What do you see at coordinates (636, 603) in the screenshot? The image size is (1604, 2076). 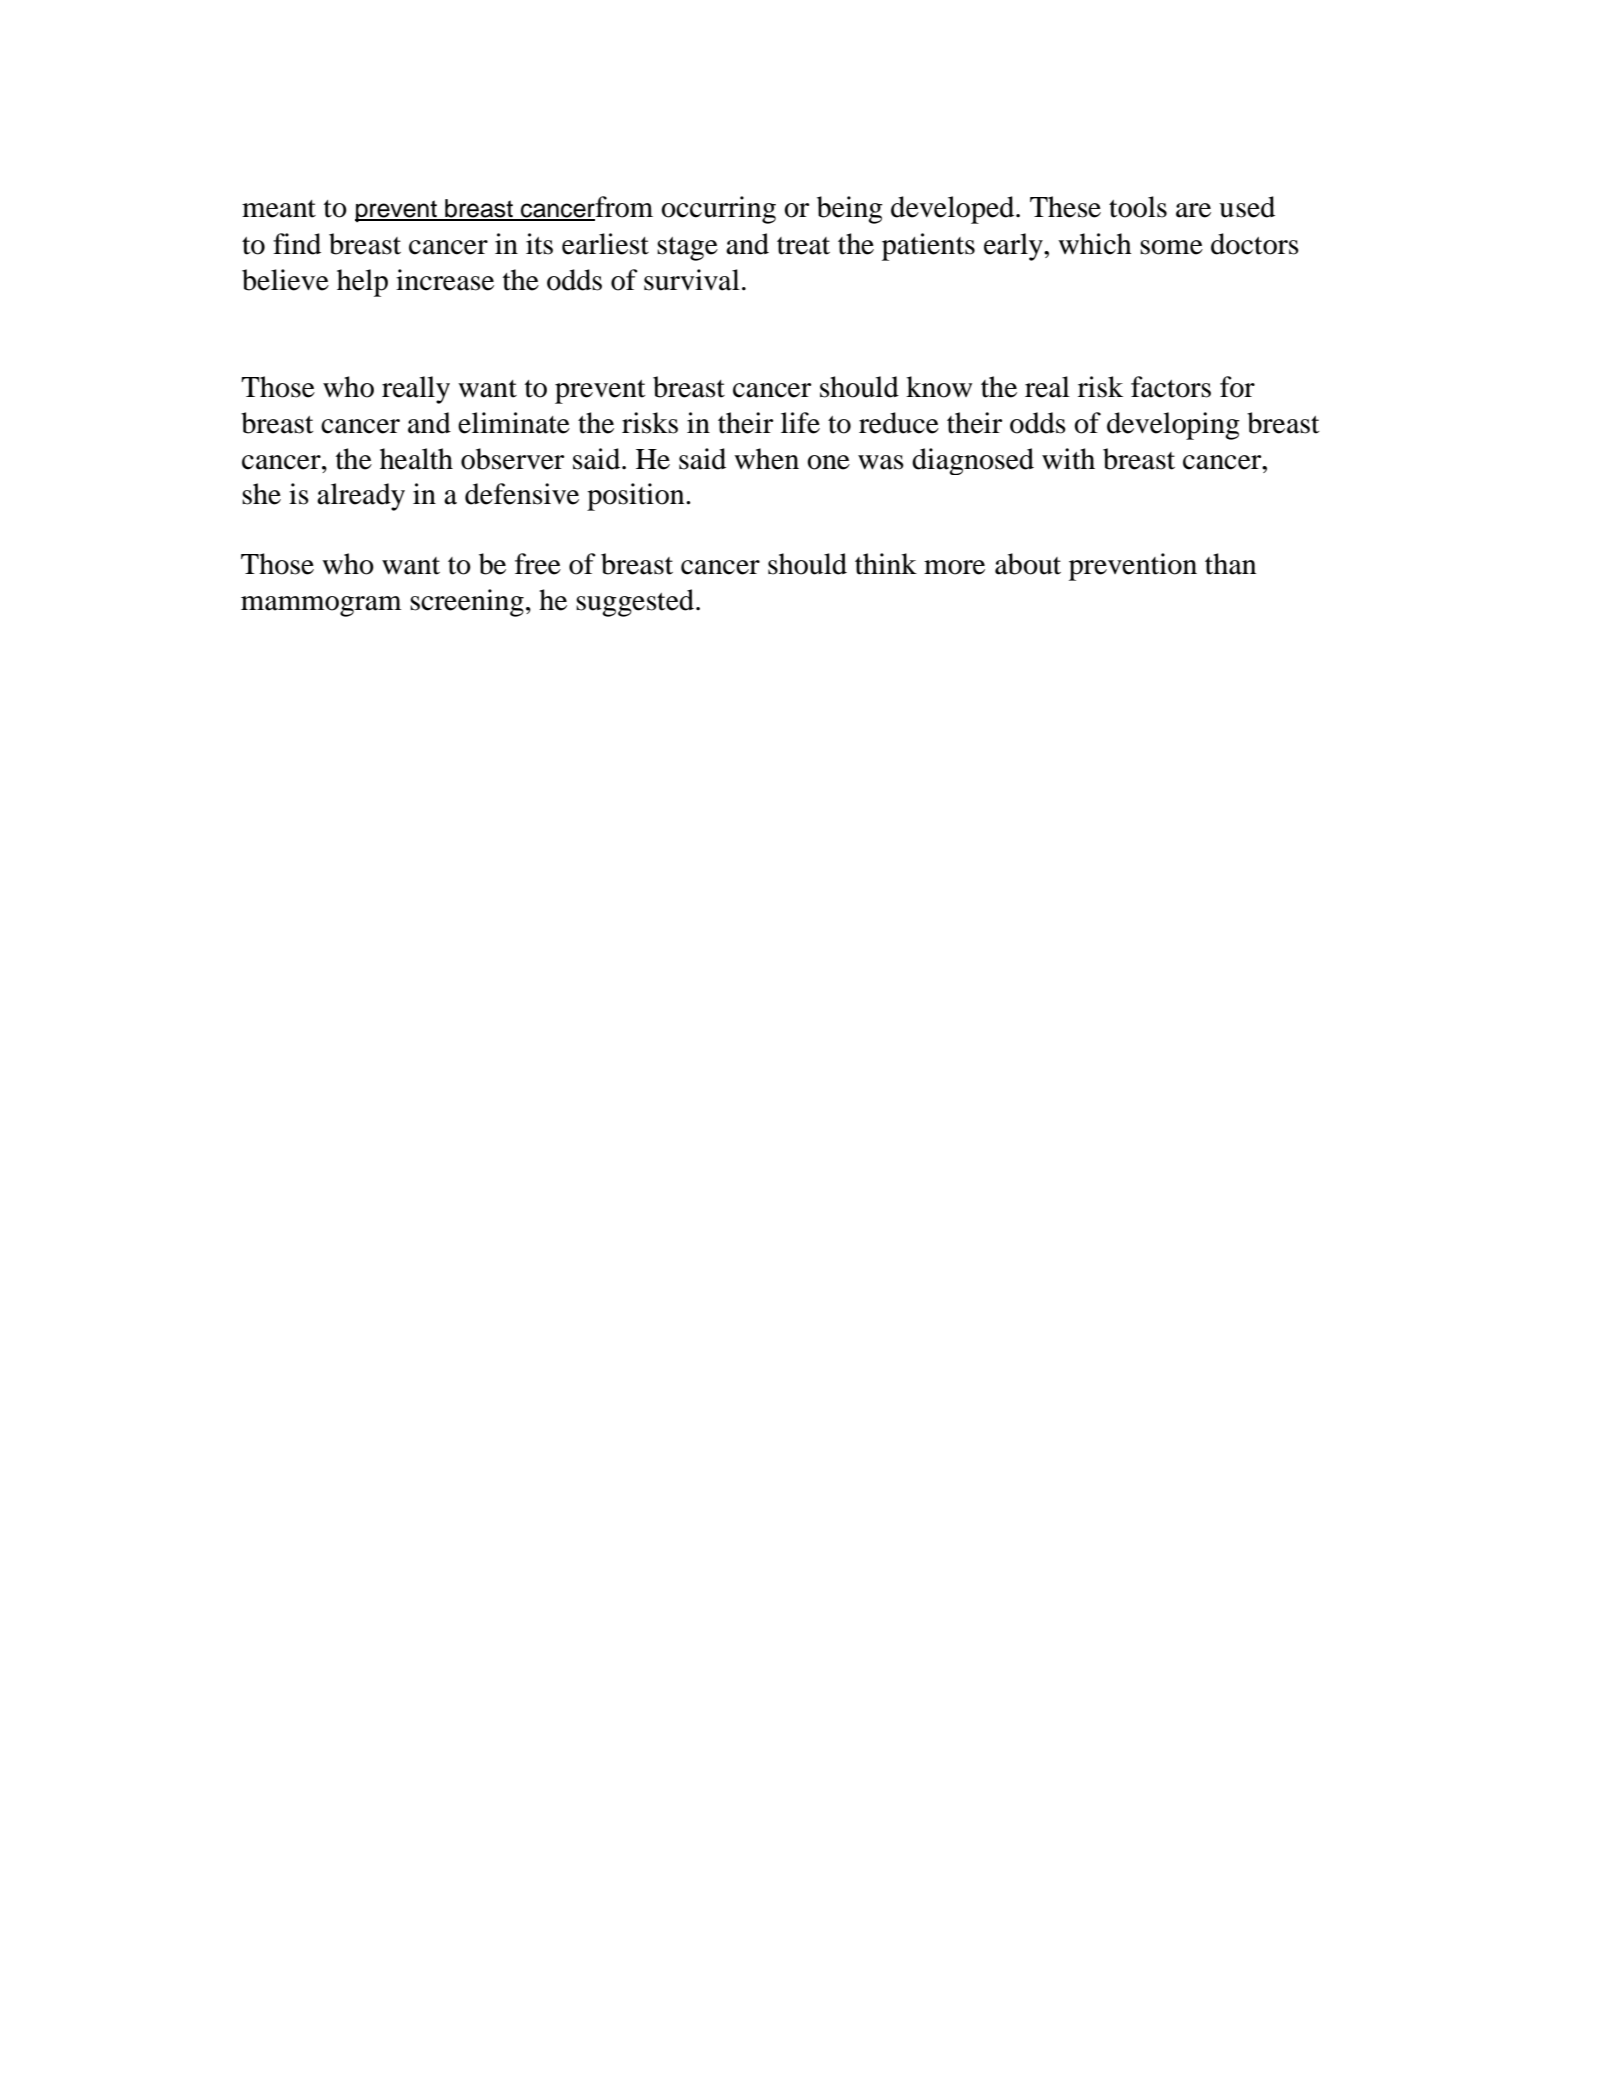 I see `suggested` at bounding box center [636, 603].
